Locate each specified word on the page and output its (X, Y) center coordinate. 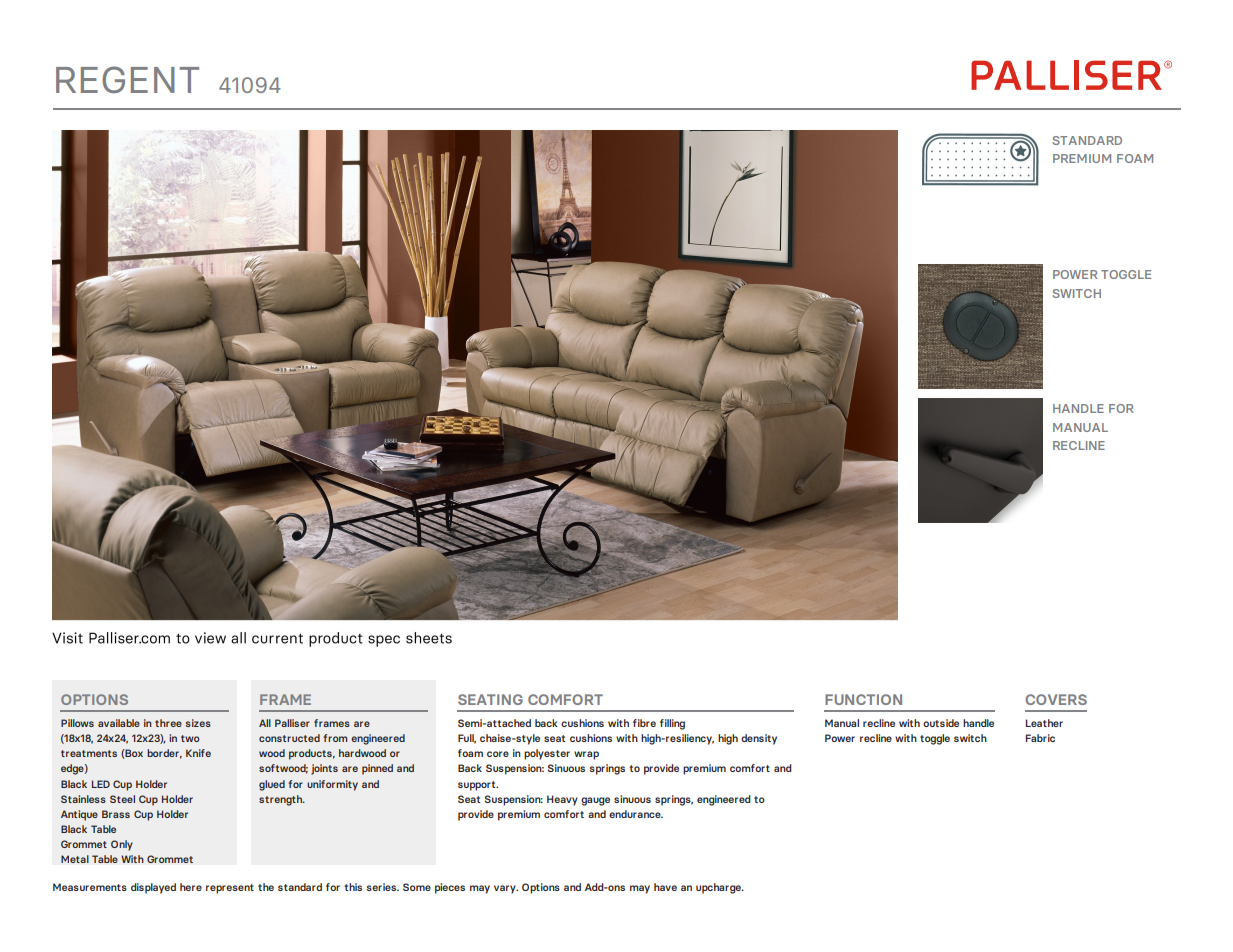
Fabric (1040, 738)
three (168, 723)
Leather (1044, 723)
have (665, 887)
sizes (198, 723)
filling (672, 724)
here (191, 887)
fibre (644, 723)
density (759, 739)
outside (941, 723)
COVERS (1056, 699)
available (119, 723)
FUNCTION (863, 699)
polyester (547, 754)
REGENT (127, 79)
